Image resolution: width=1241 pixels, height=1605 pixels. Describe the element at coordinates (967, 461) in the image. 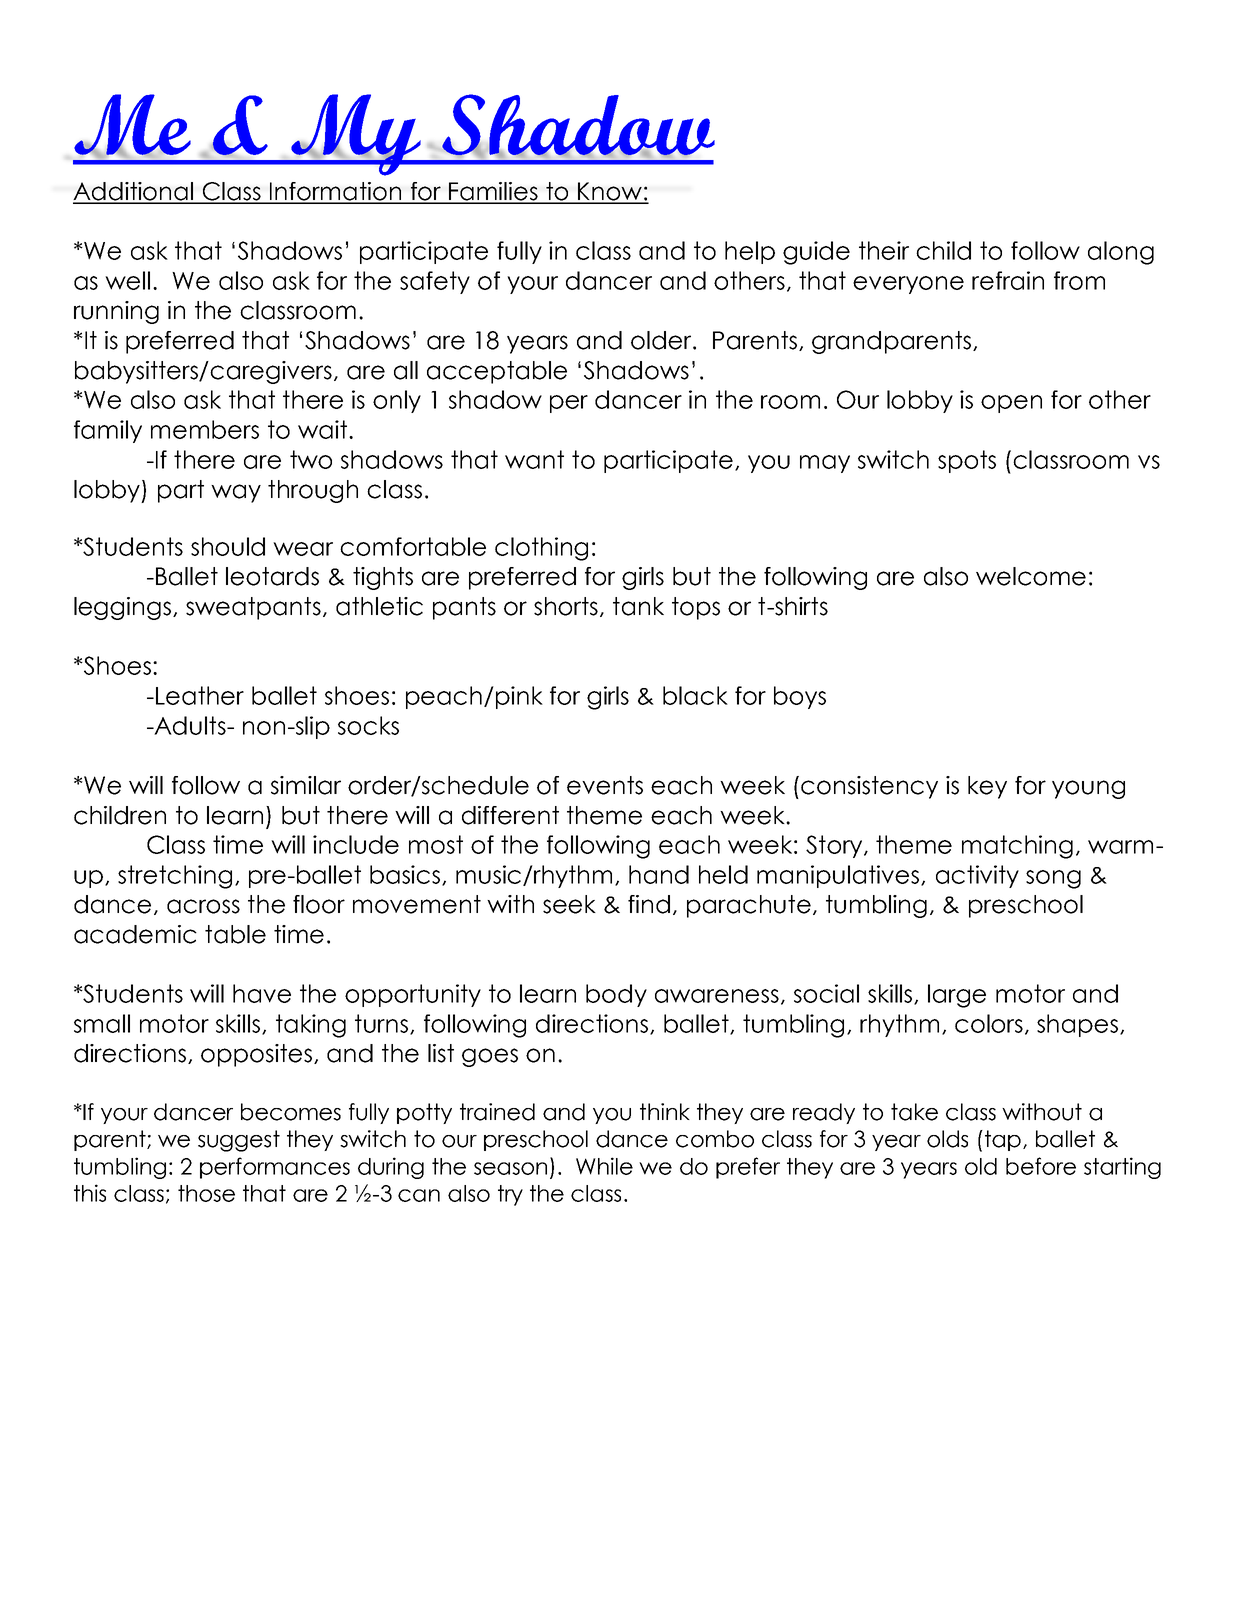

I see `spots` at that location.
